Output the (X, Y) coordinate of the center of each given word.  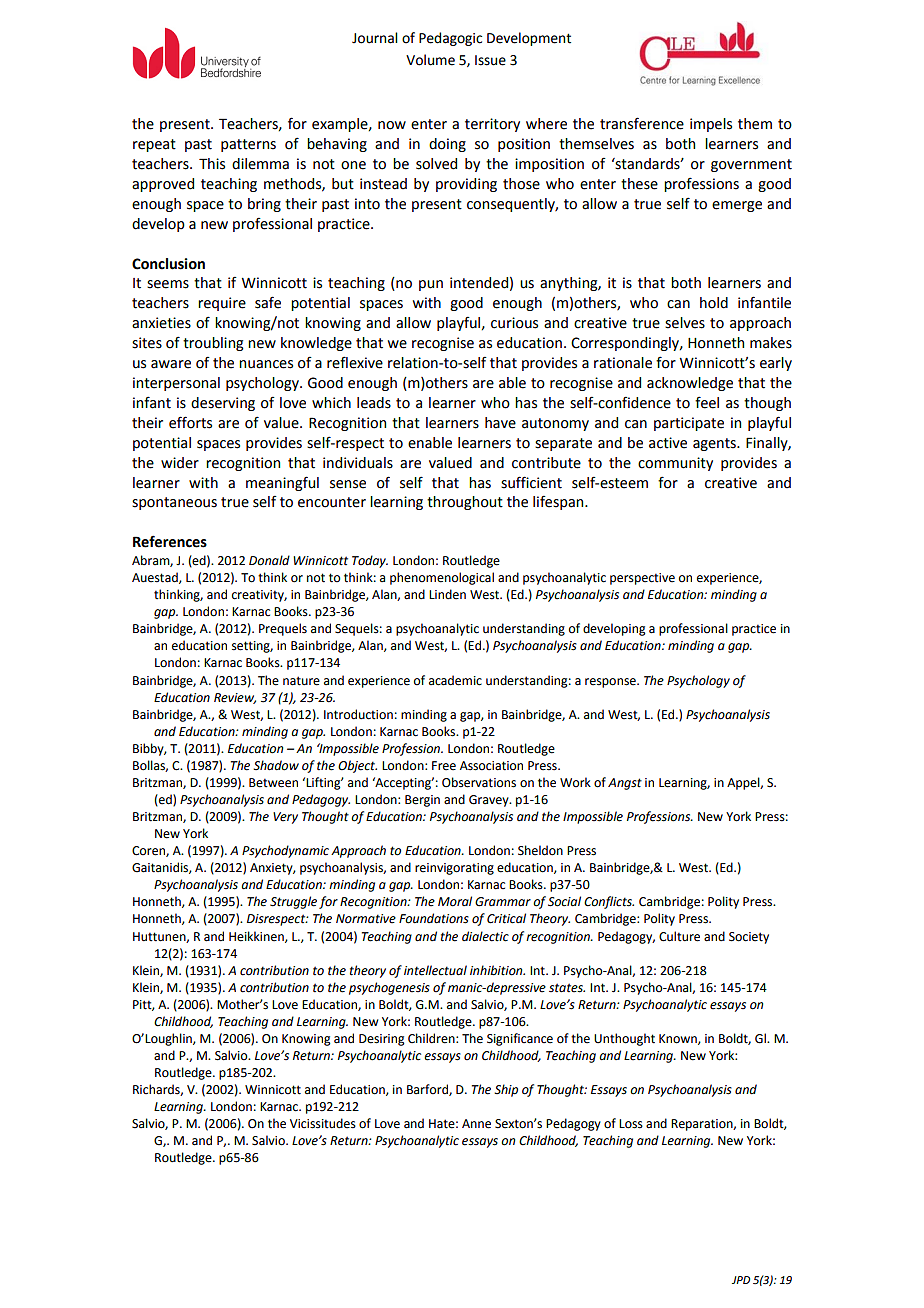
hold (714, 303)
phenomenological (442, 578)
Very (285, 818)
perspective (642, 579)
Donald (269, 560)
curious (514, 323)
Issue (490, 60)
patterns (248, 145)
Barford (428, 1090)
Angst (625, 784)
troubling (213, 344)
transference (642, 123)
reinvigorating (454, 869)
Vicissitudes (323, 1123)
